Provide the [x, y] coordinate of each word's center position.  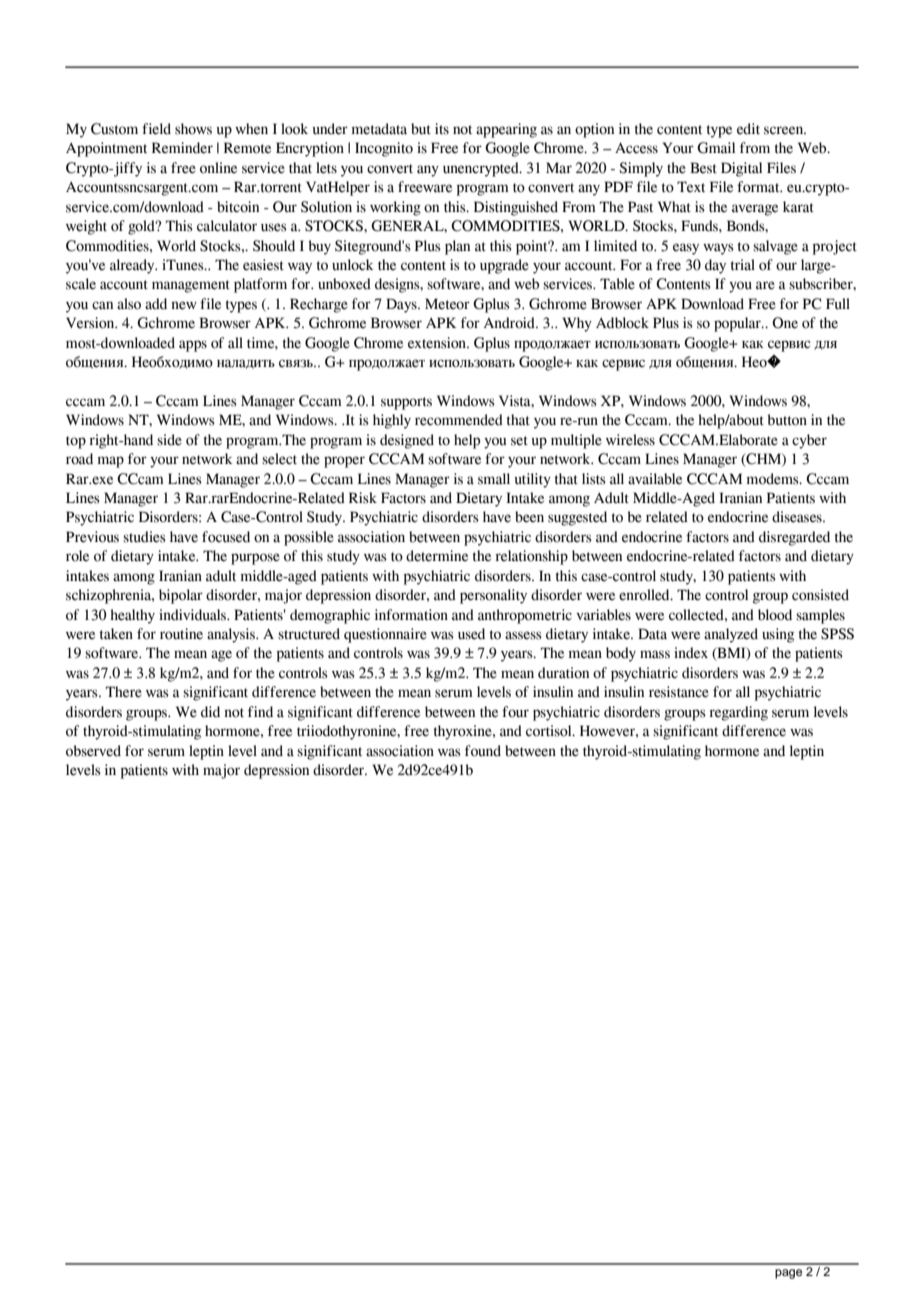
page [788, 1274]
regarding [738, 713]
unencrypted [482, 169]
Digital [741, 169]
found [483, 751]
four [515, 712]
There [124, 692]
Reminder [182, 148]
